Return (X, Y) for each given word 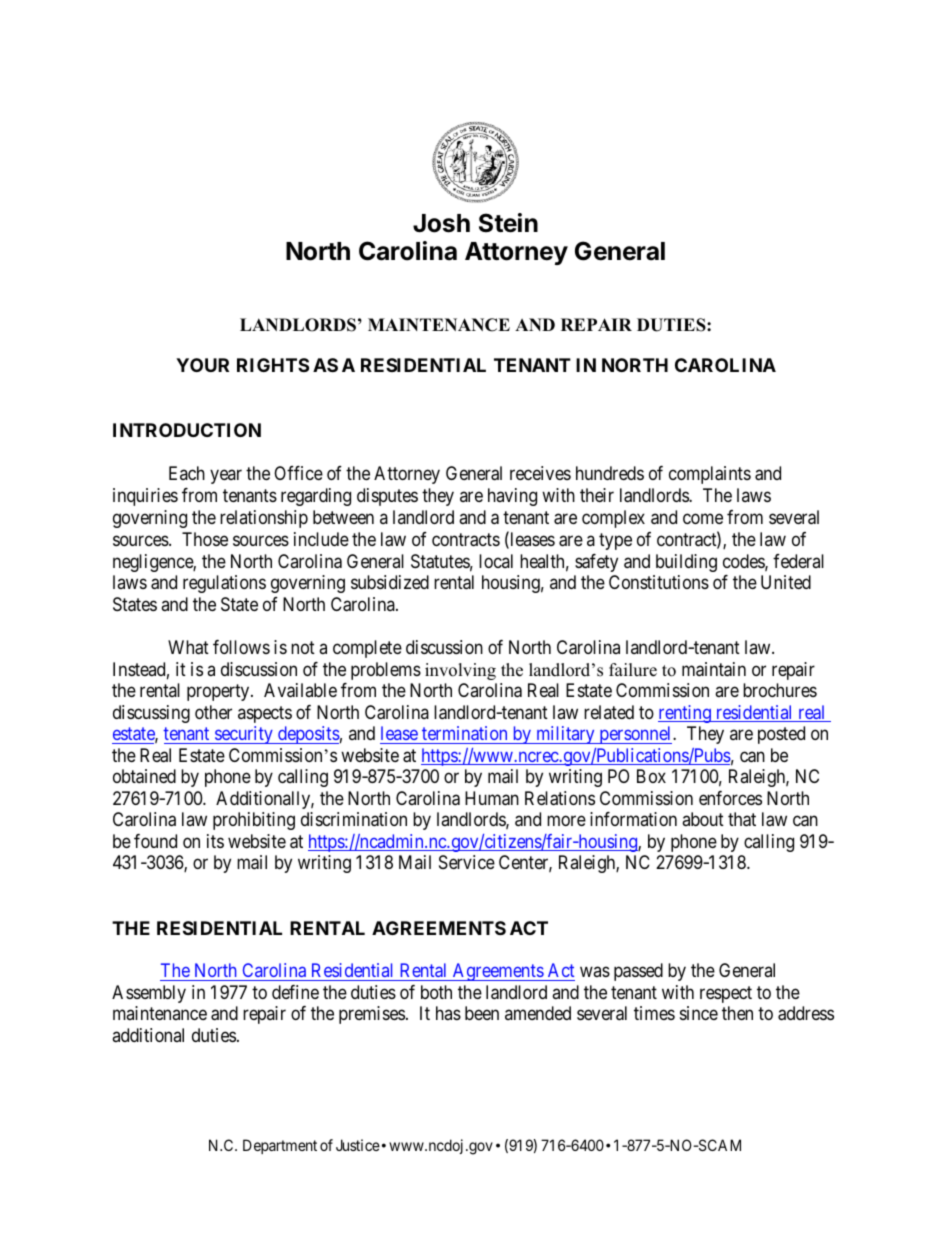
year (226, 477)
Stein (508, 223)
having (512, 497)
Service (467, 862)
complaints (710, 475)
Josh (441, 223)
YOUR (202, 365)
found (155, 841)
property (219, 692)
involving (460, 671)
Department (280, 1146)
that (742, 819)
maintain (714, 669)
